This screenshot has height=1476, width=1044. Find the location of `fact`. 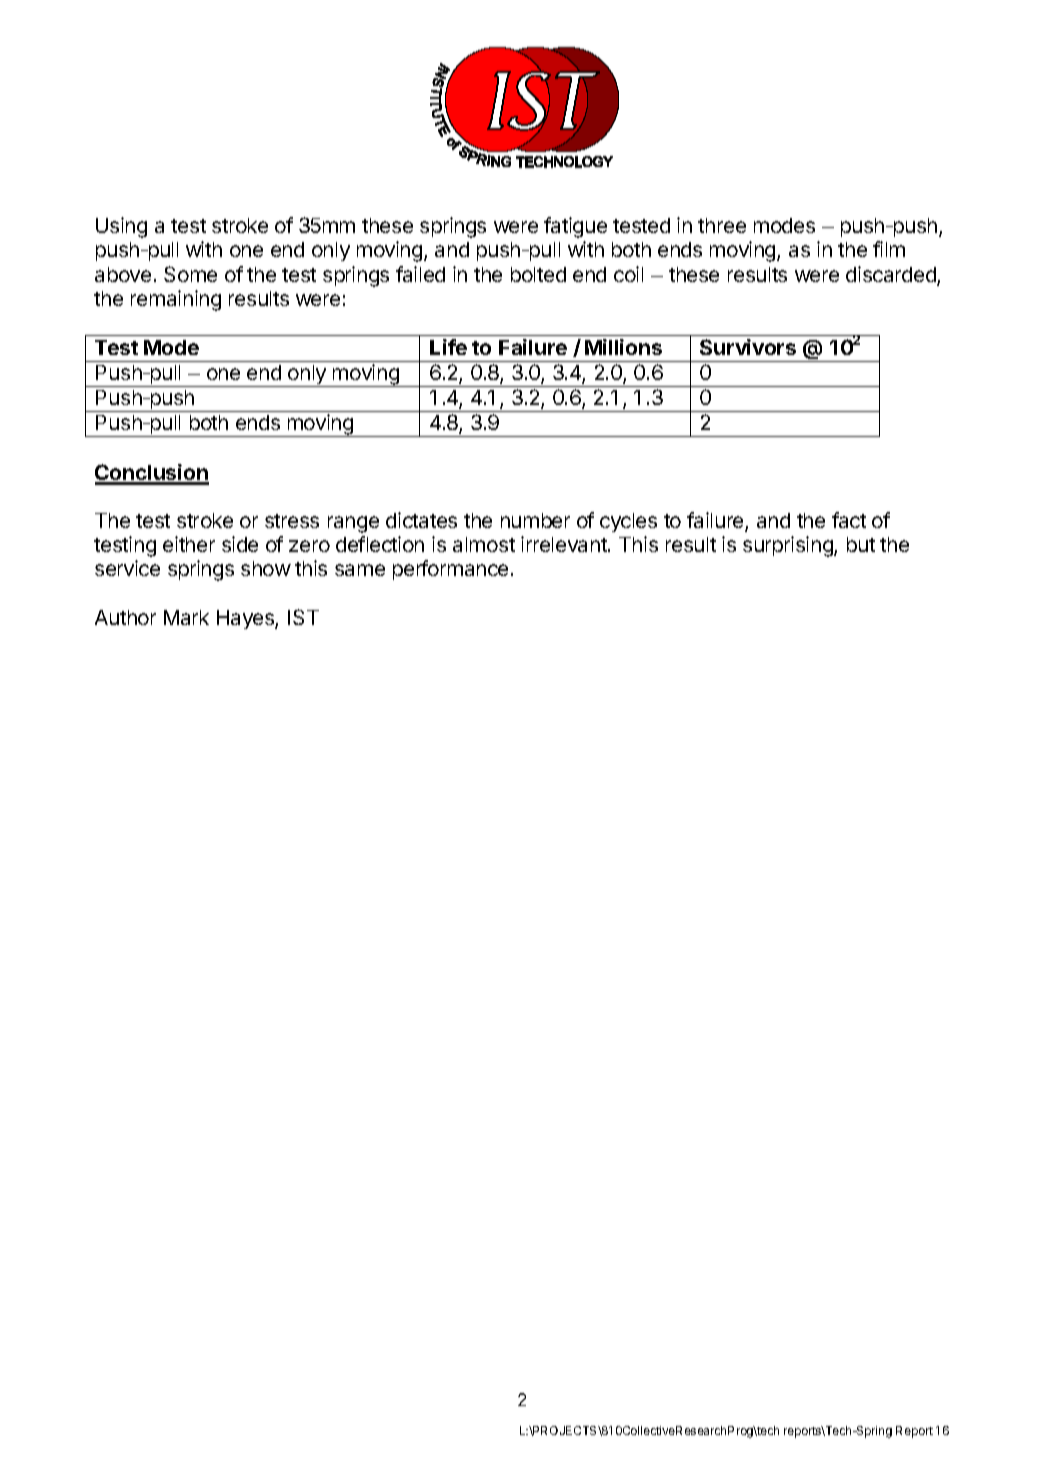

fact is located at coordinates (849, 520).
